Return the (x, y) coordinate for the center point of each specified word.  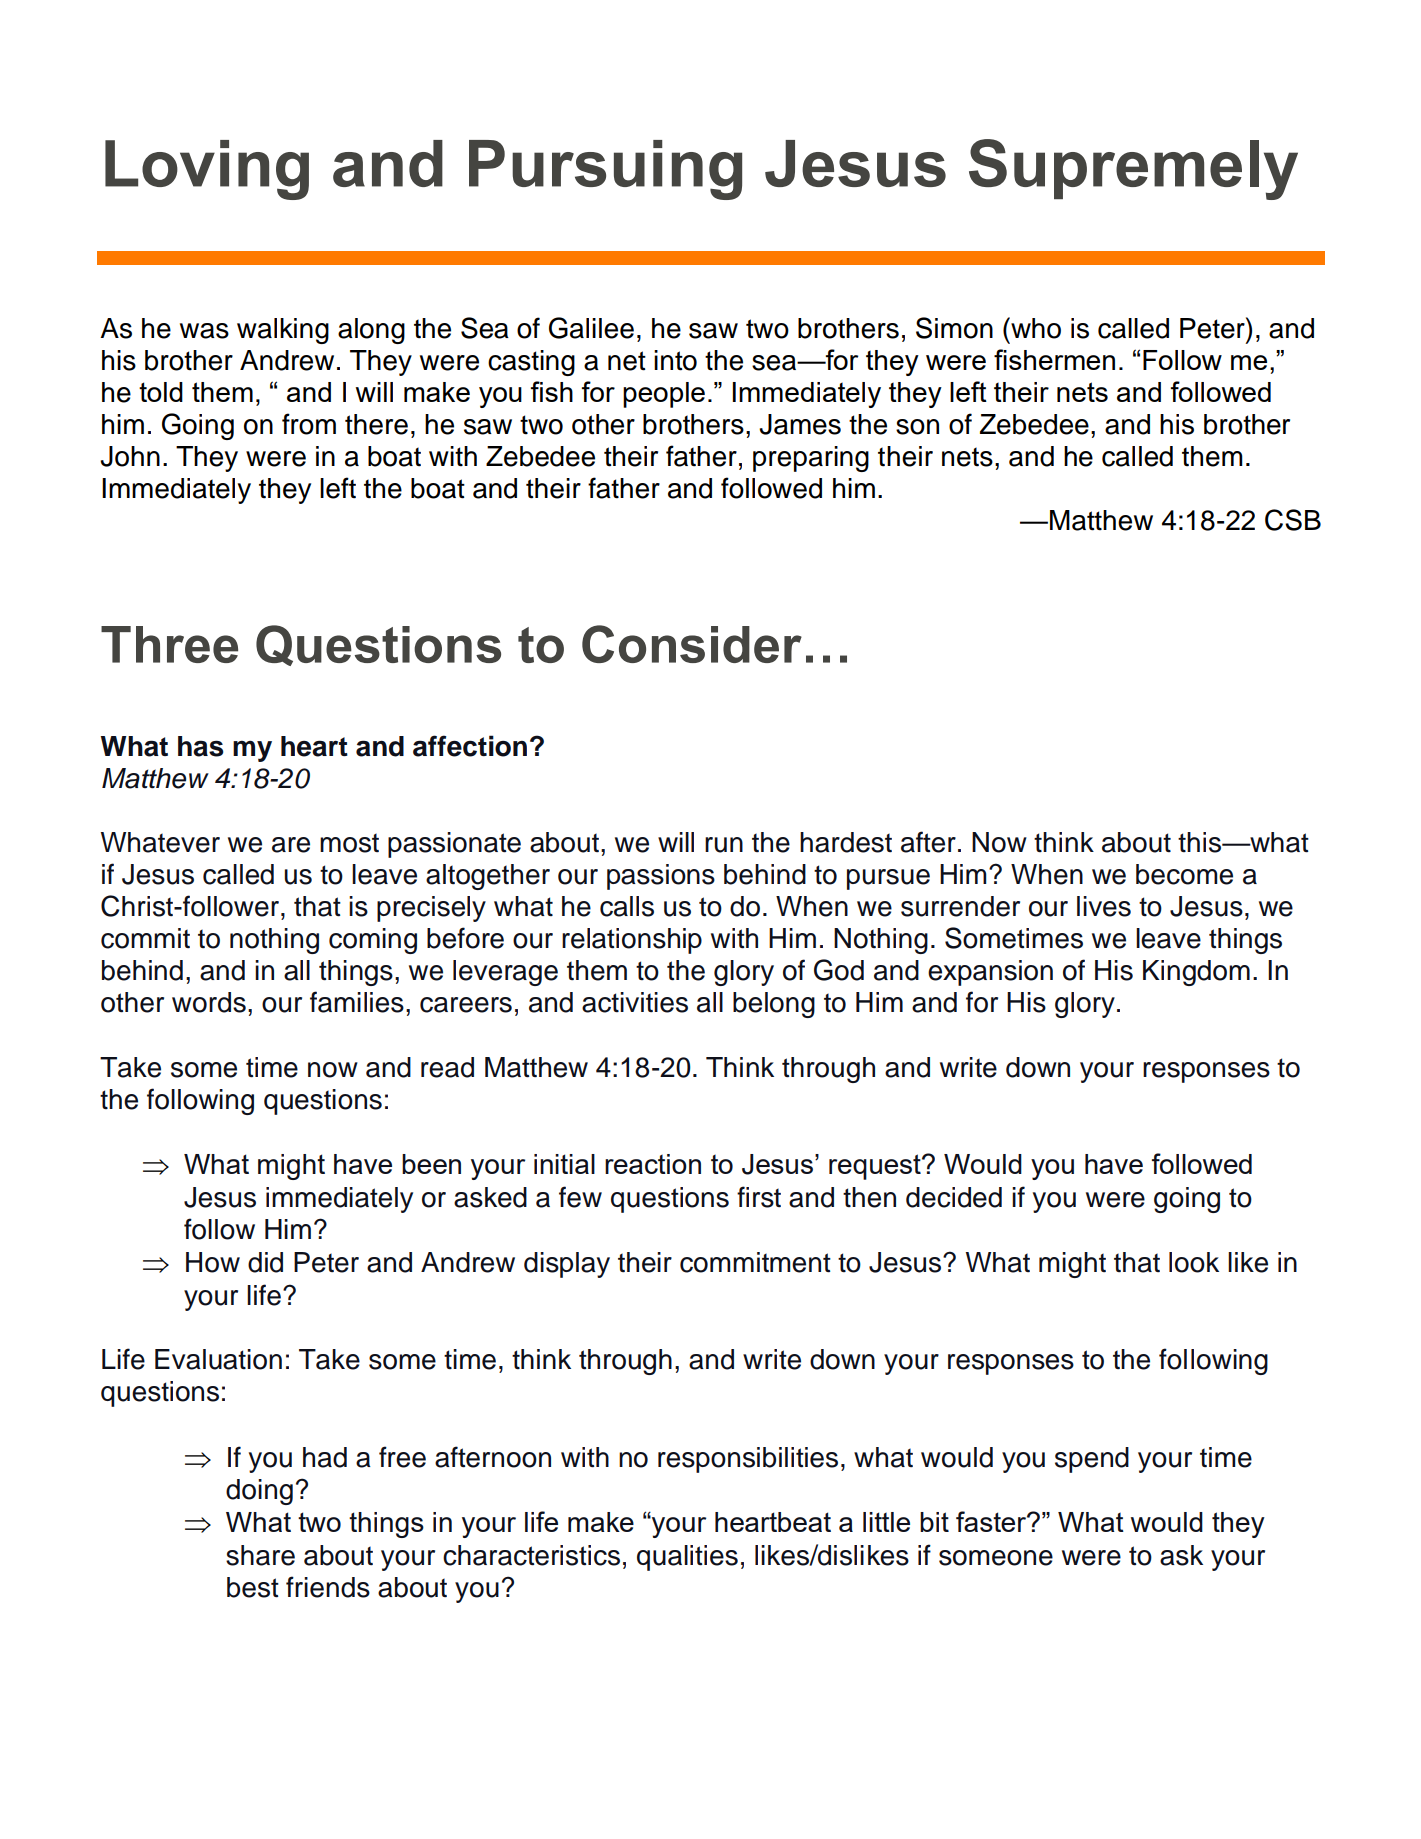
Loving (207, 170)
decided (954, 1197)
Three (169, 644)
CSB (1293, 520)
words (209, 1002)
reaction (653, 1164)
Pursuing (605, 170)
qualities (687, 1558)
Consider (692, 644)
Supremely (1133, 169)
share (260, 1555)
